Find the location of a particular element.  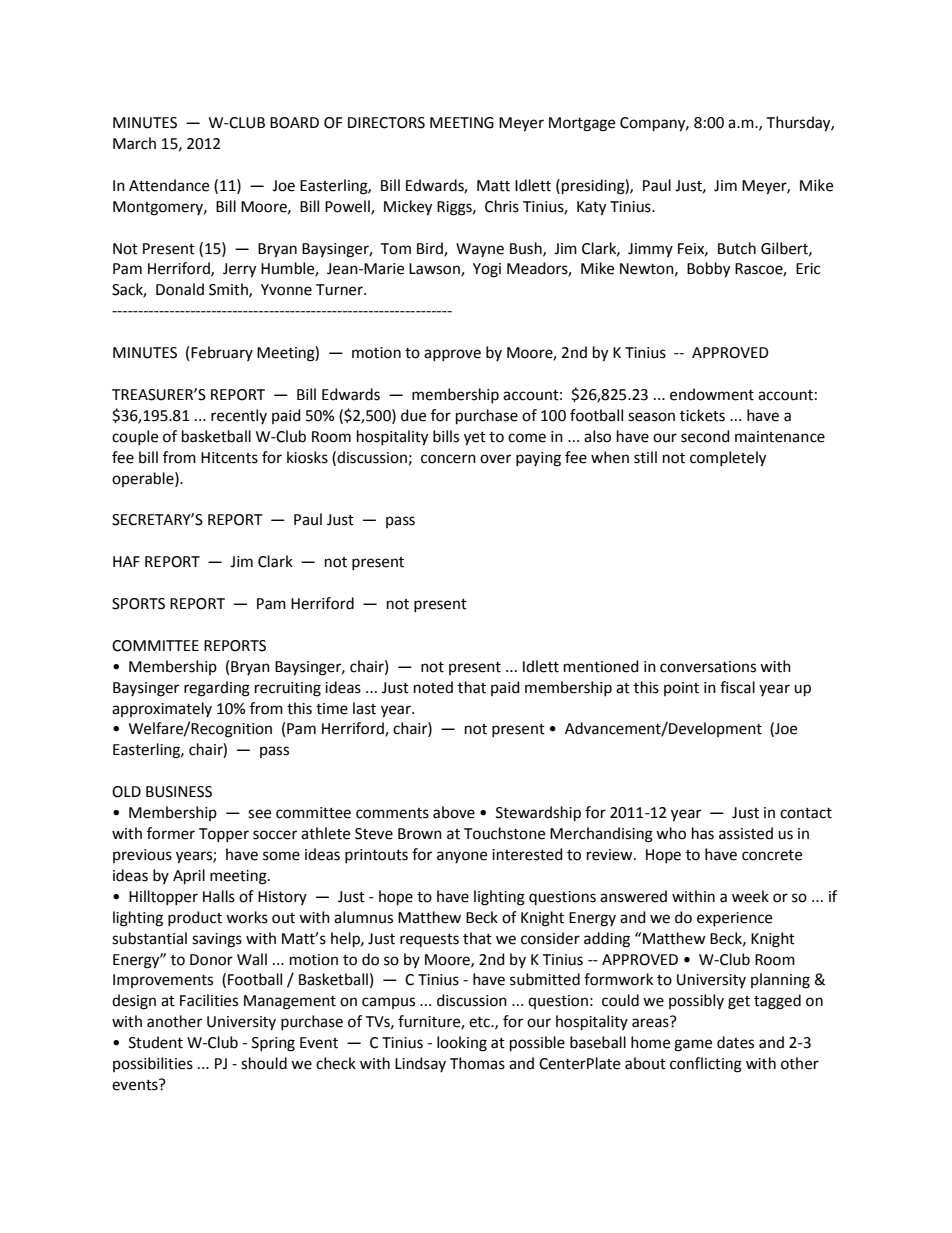

assisted is located at coordinates (746, 833).
